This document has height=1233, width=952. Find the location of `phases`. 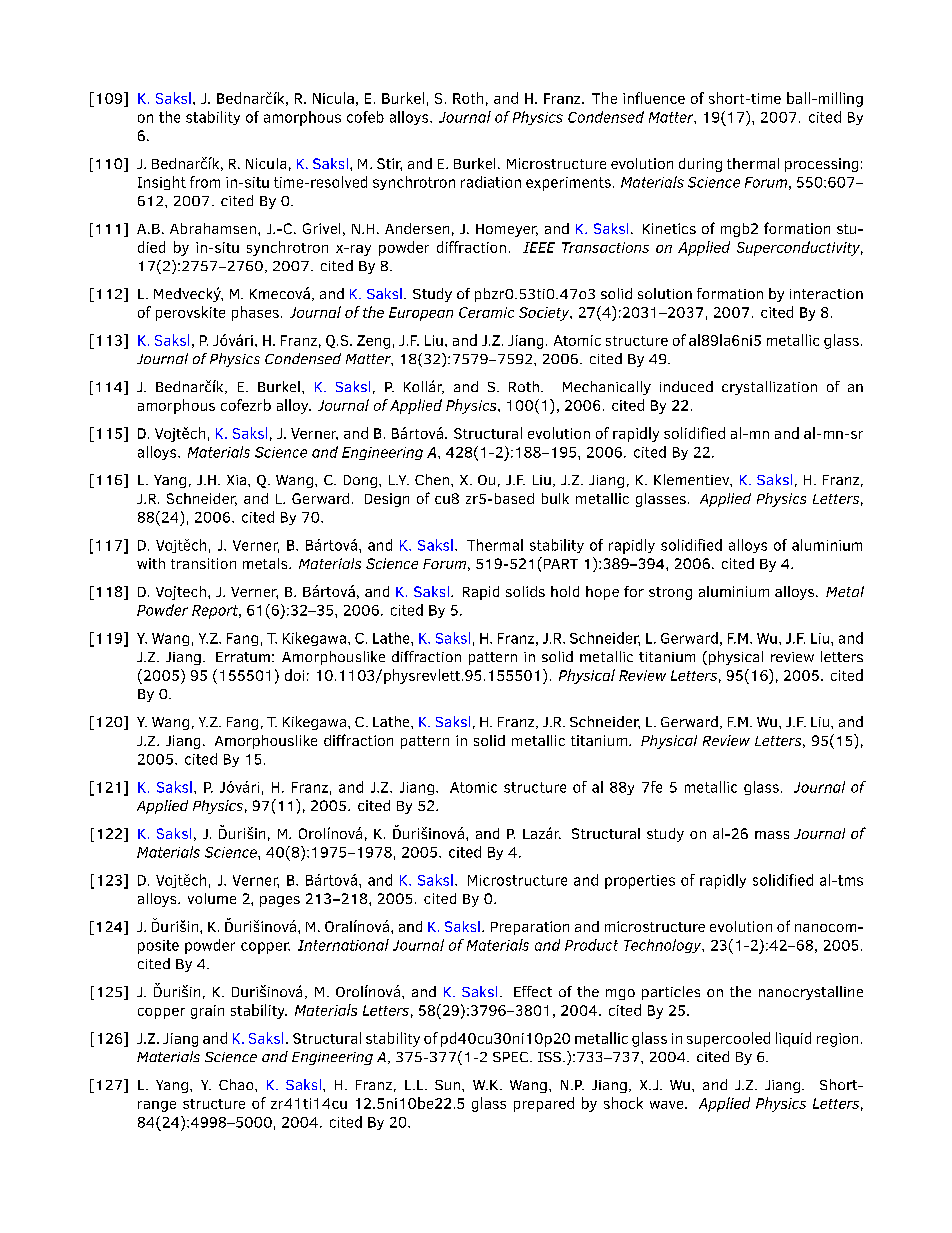

phases is located at coordinates (255, 313).
